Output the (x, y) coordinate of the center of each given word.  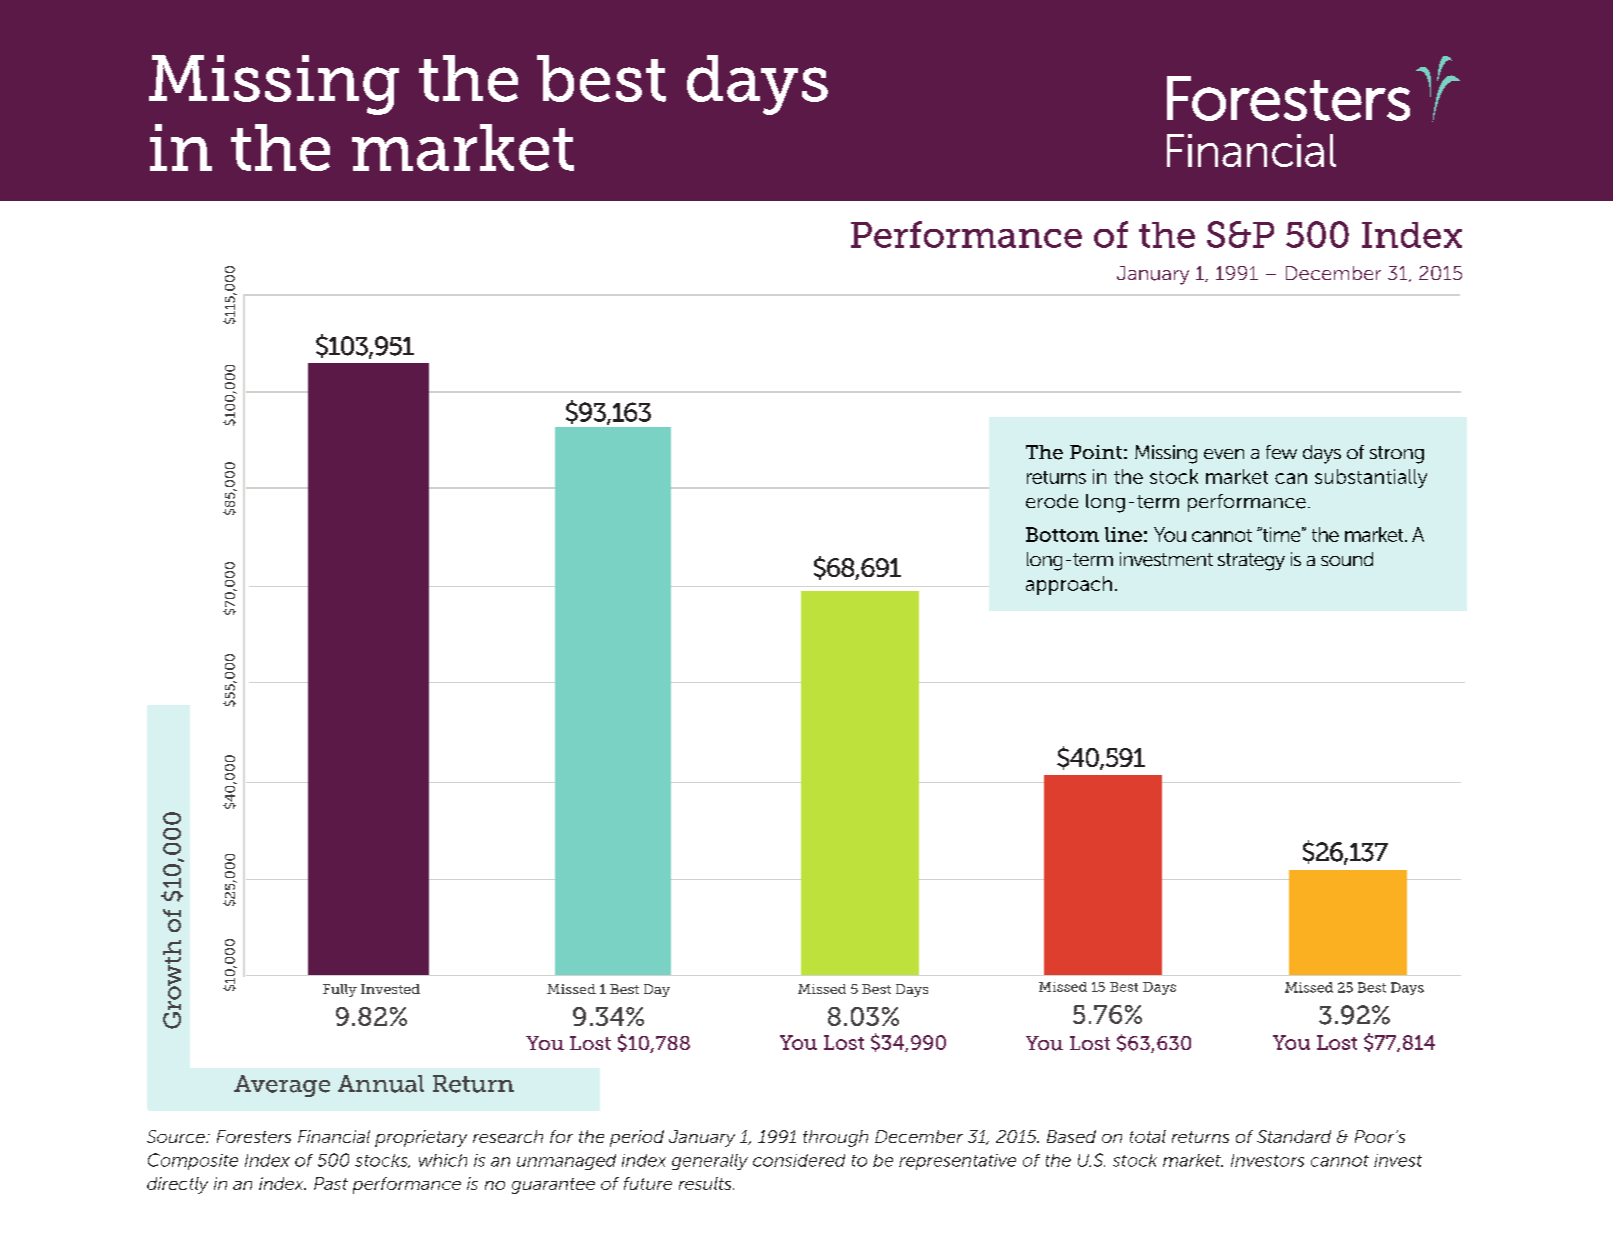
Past (331, 1183)
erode (1052, 501)
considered (799, 1160)
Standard (1294, 1136)
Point (1096, 452)
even (1224, 454)
